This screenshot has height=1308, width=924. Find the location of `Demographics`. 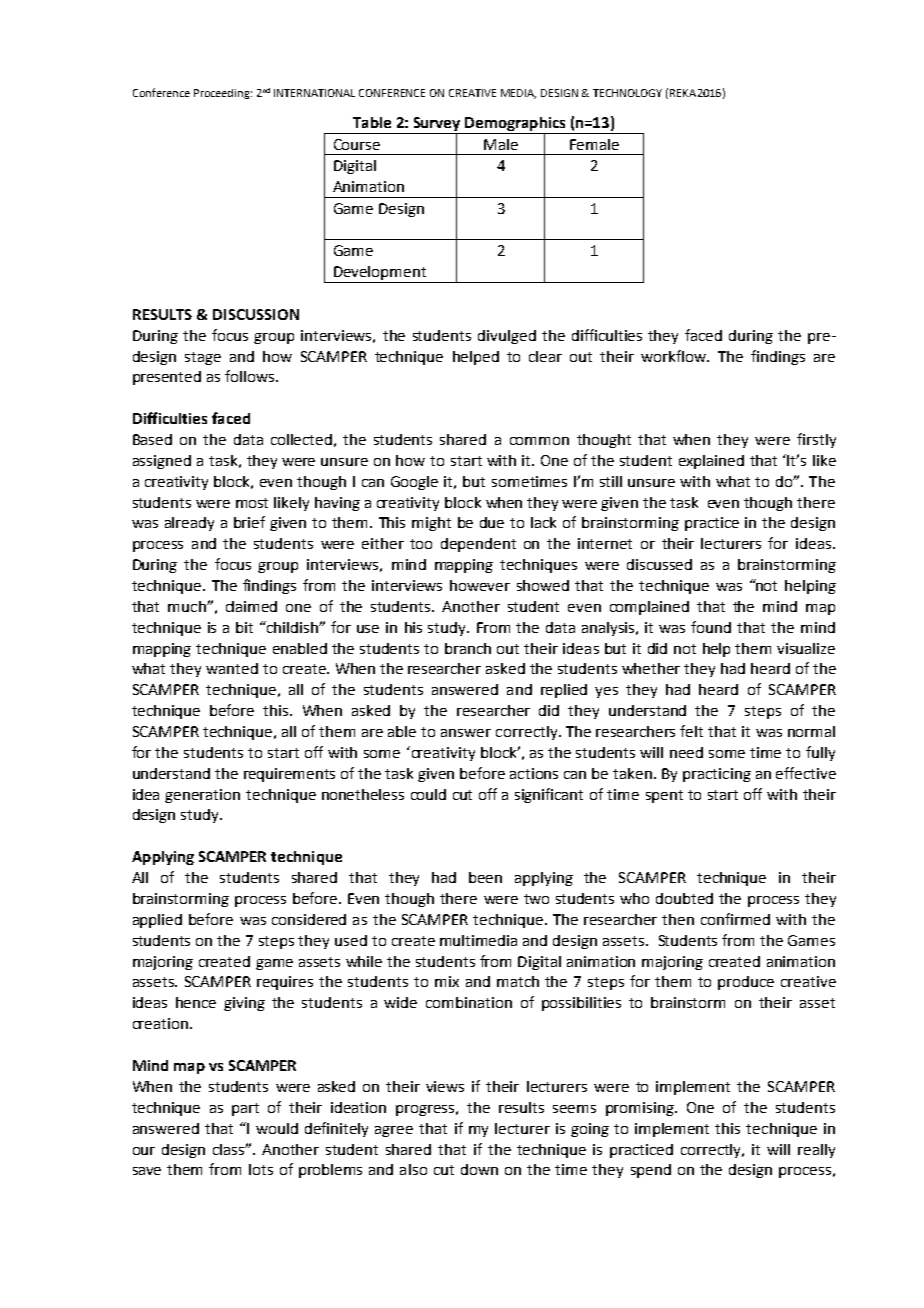

Demographics is located at coordinates (515, 125).
